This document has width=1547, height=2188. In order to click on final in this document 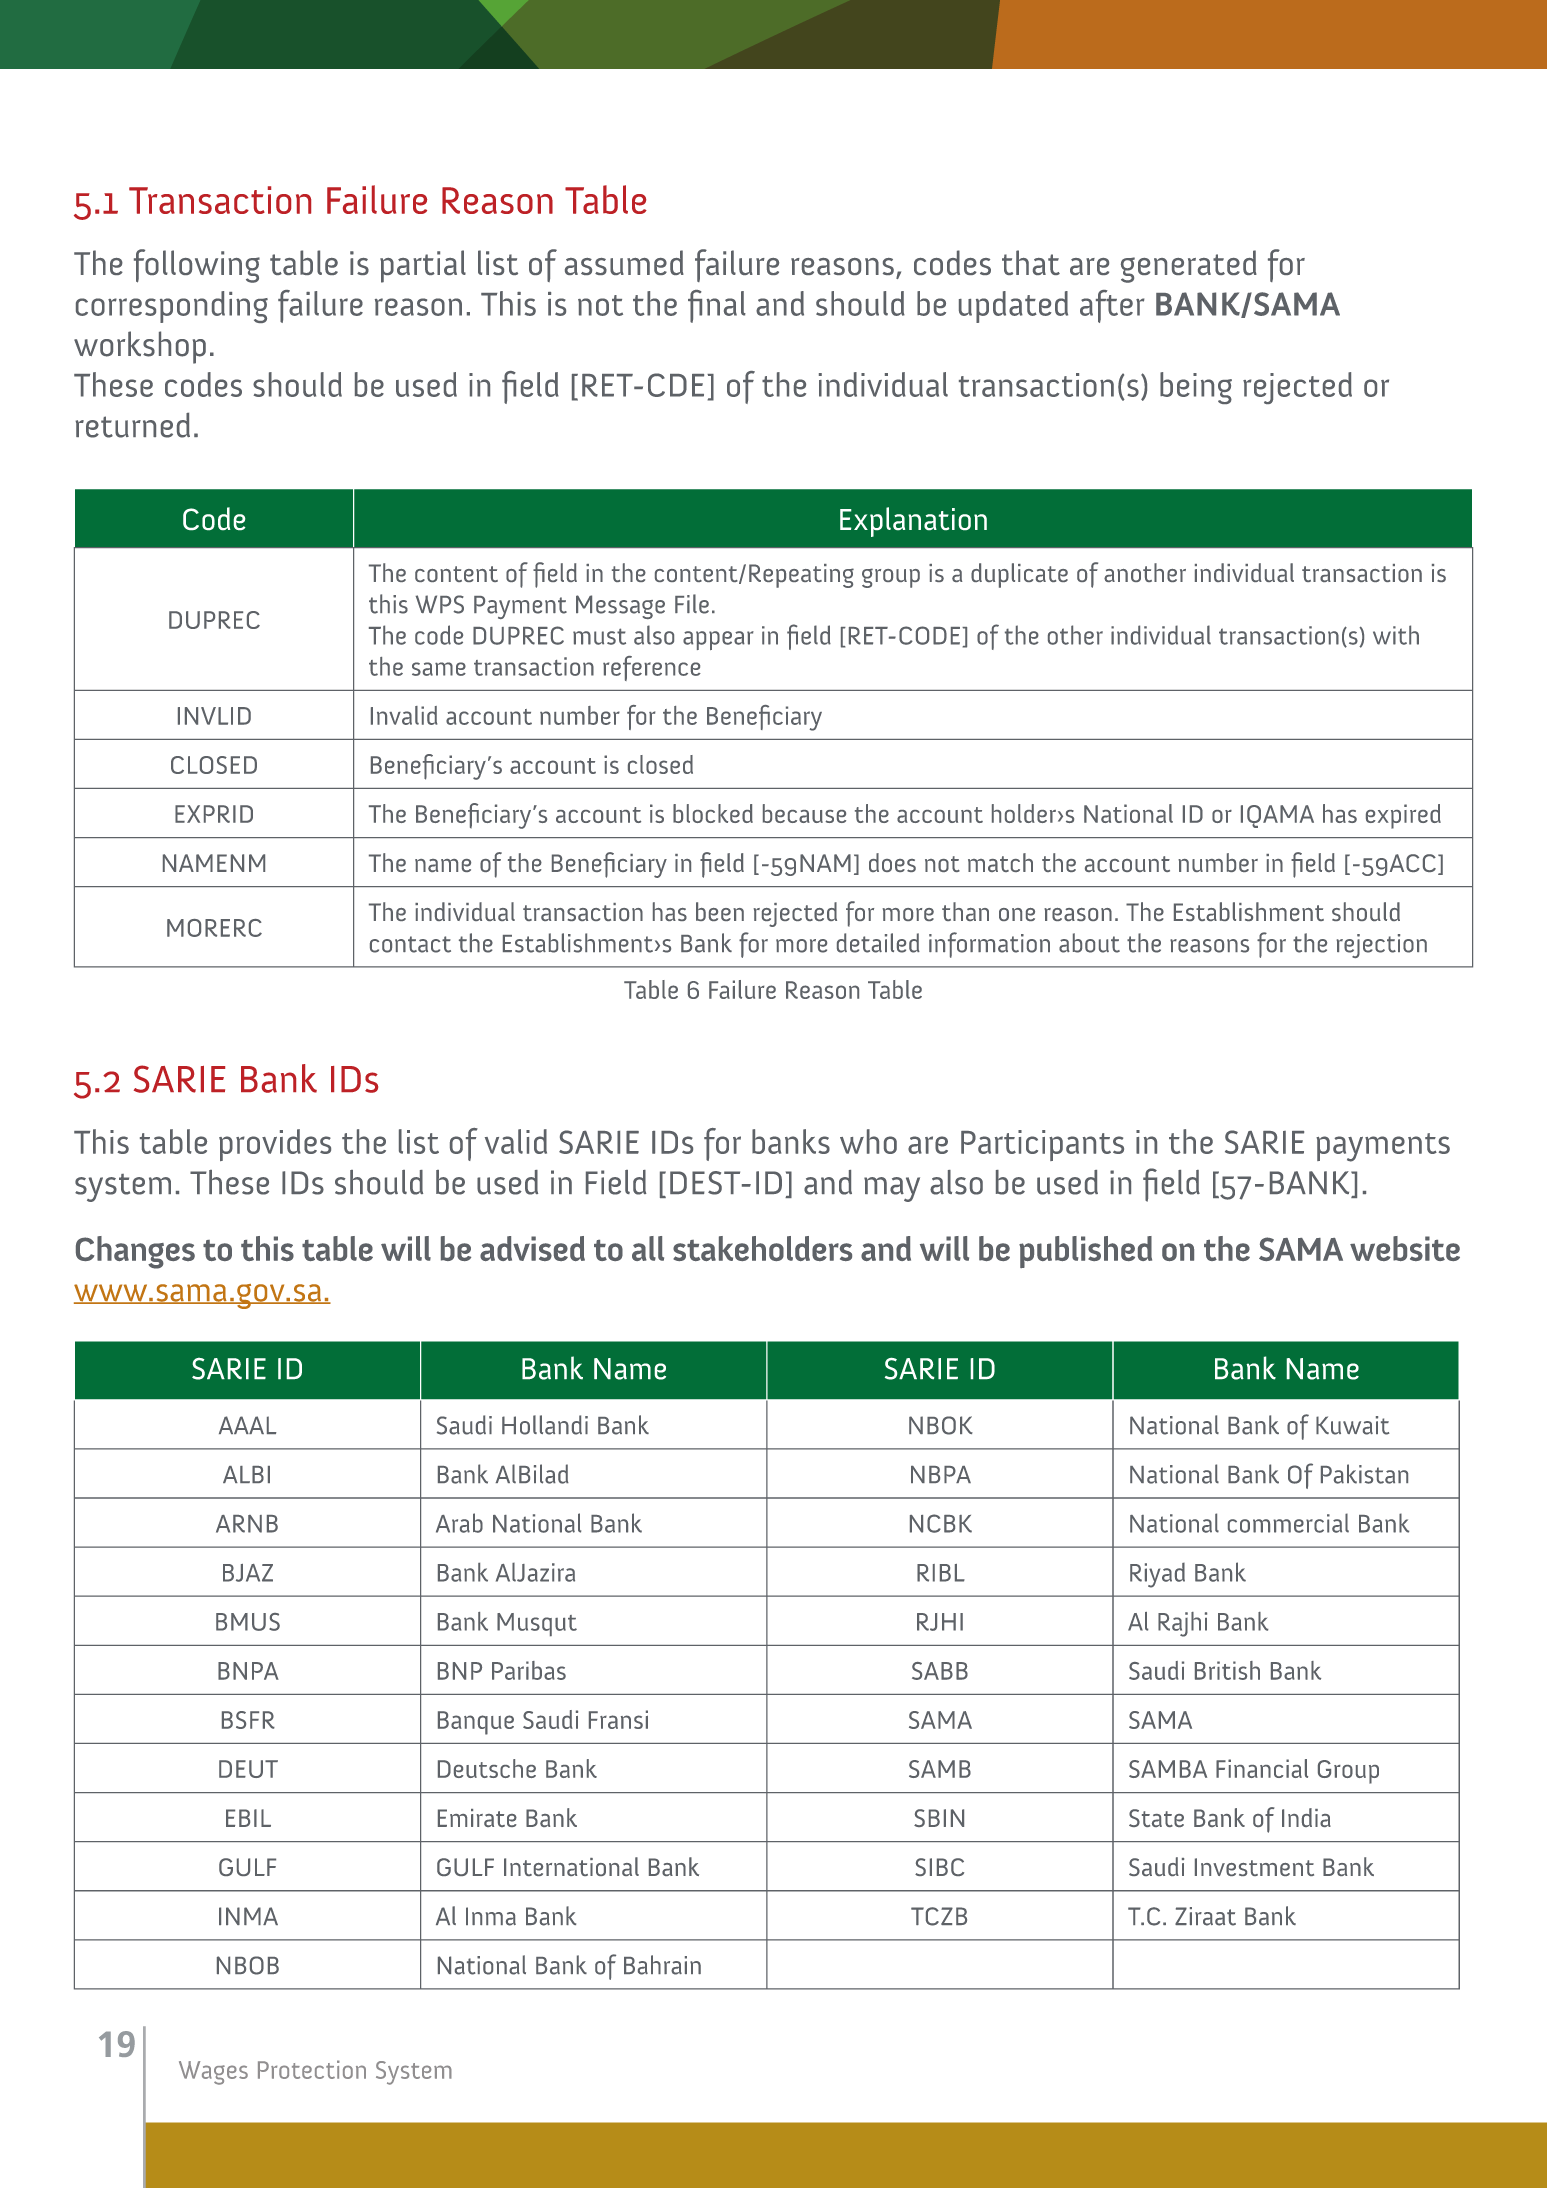, I will do `click(717, 306)`.
